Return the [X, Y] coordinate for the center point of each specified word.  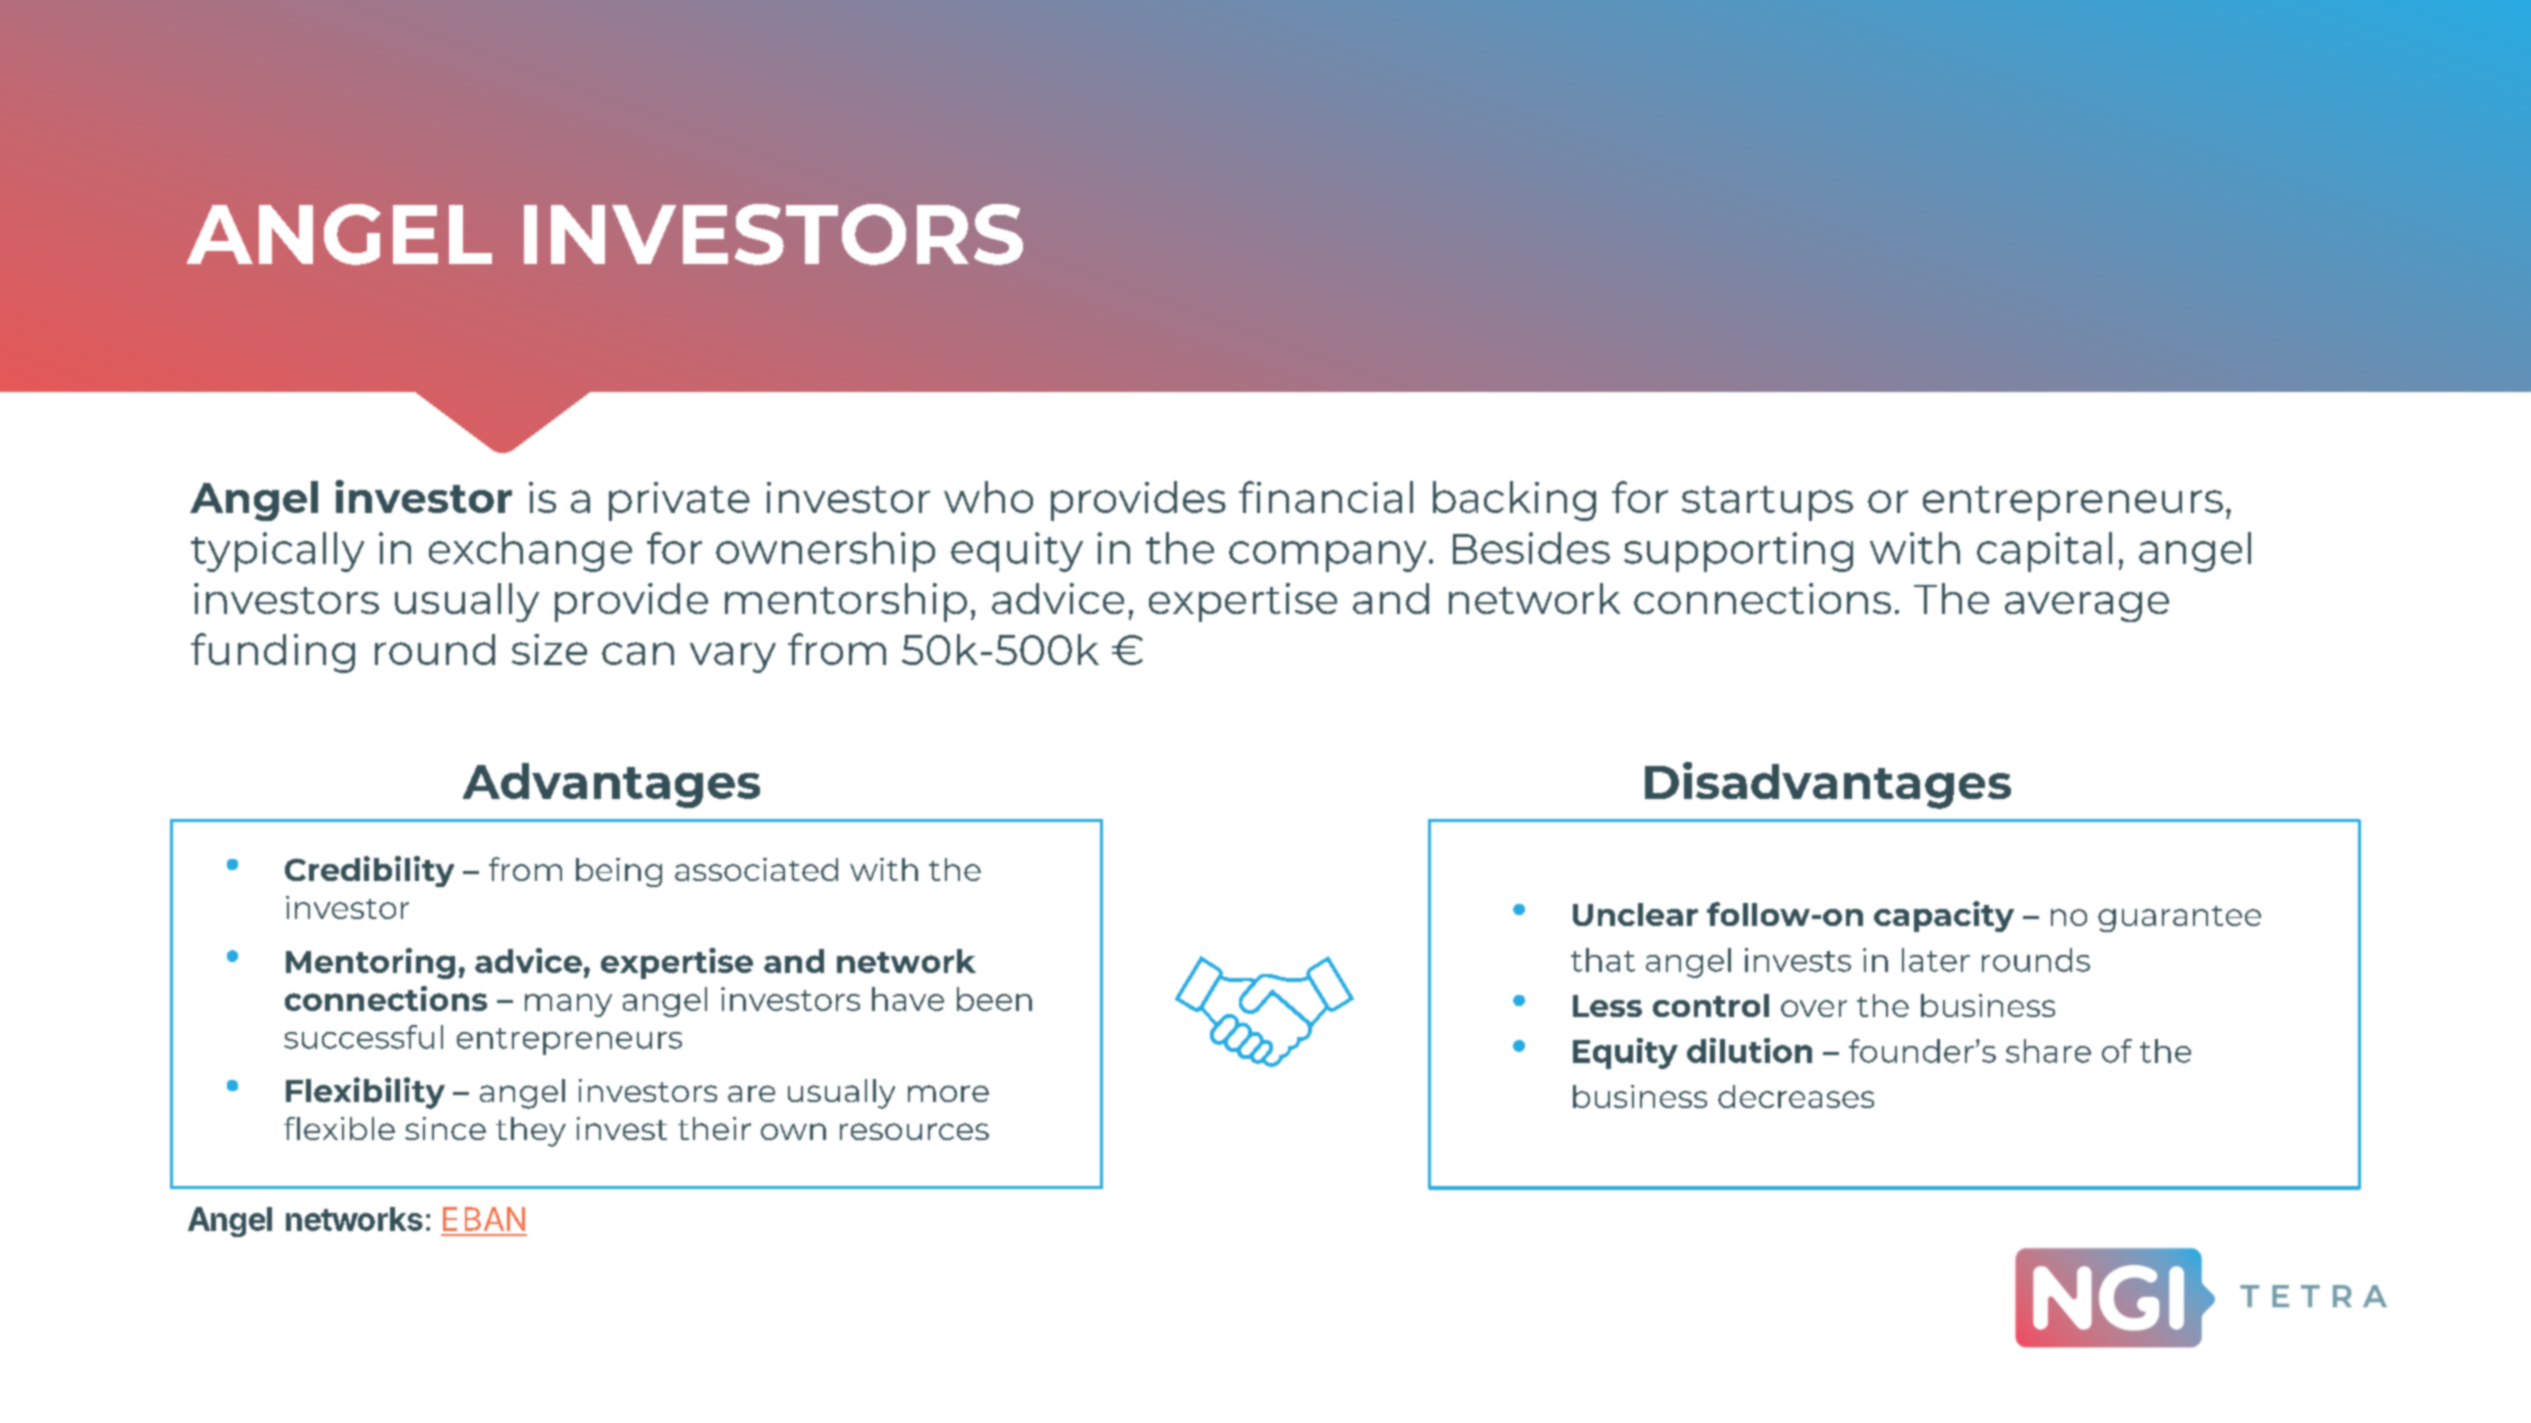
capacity [1944, 916]
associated [756, 869]
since [445, 1128]
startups [1767, 503]
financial [1326, 497]
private [679, 501]
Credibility [369, 871]
